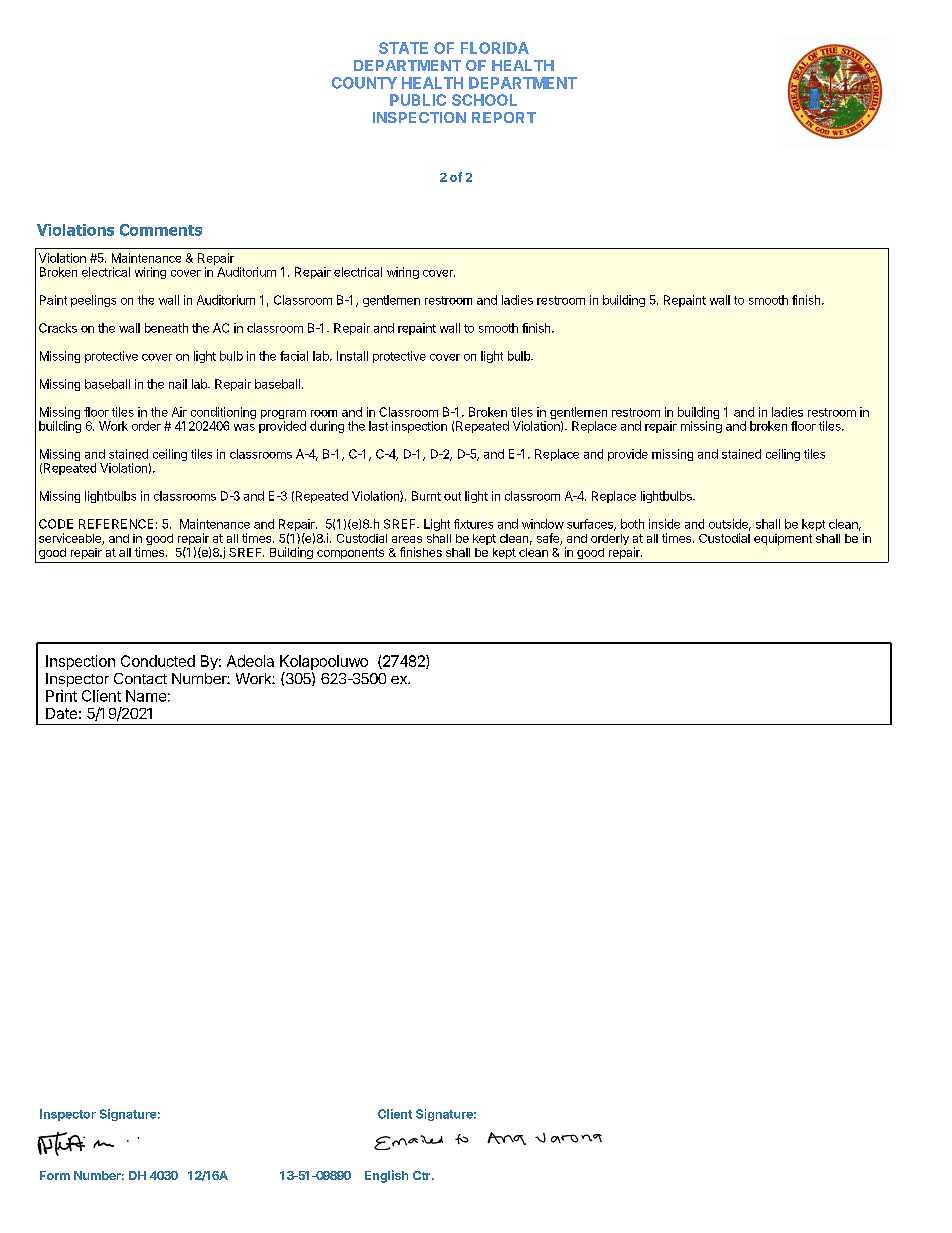  Describe the element at coordinates (407, 539) in the image. I see `areas` at that location.
